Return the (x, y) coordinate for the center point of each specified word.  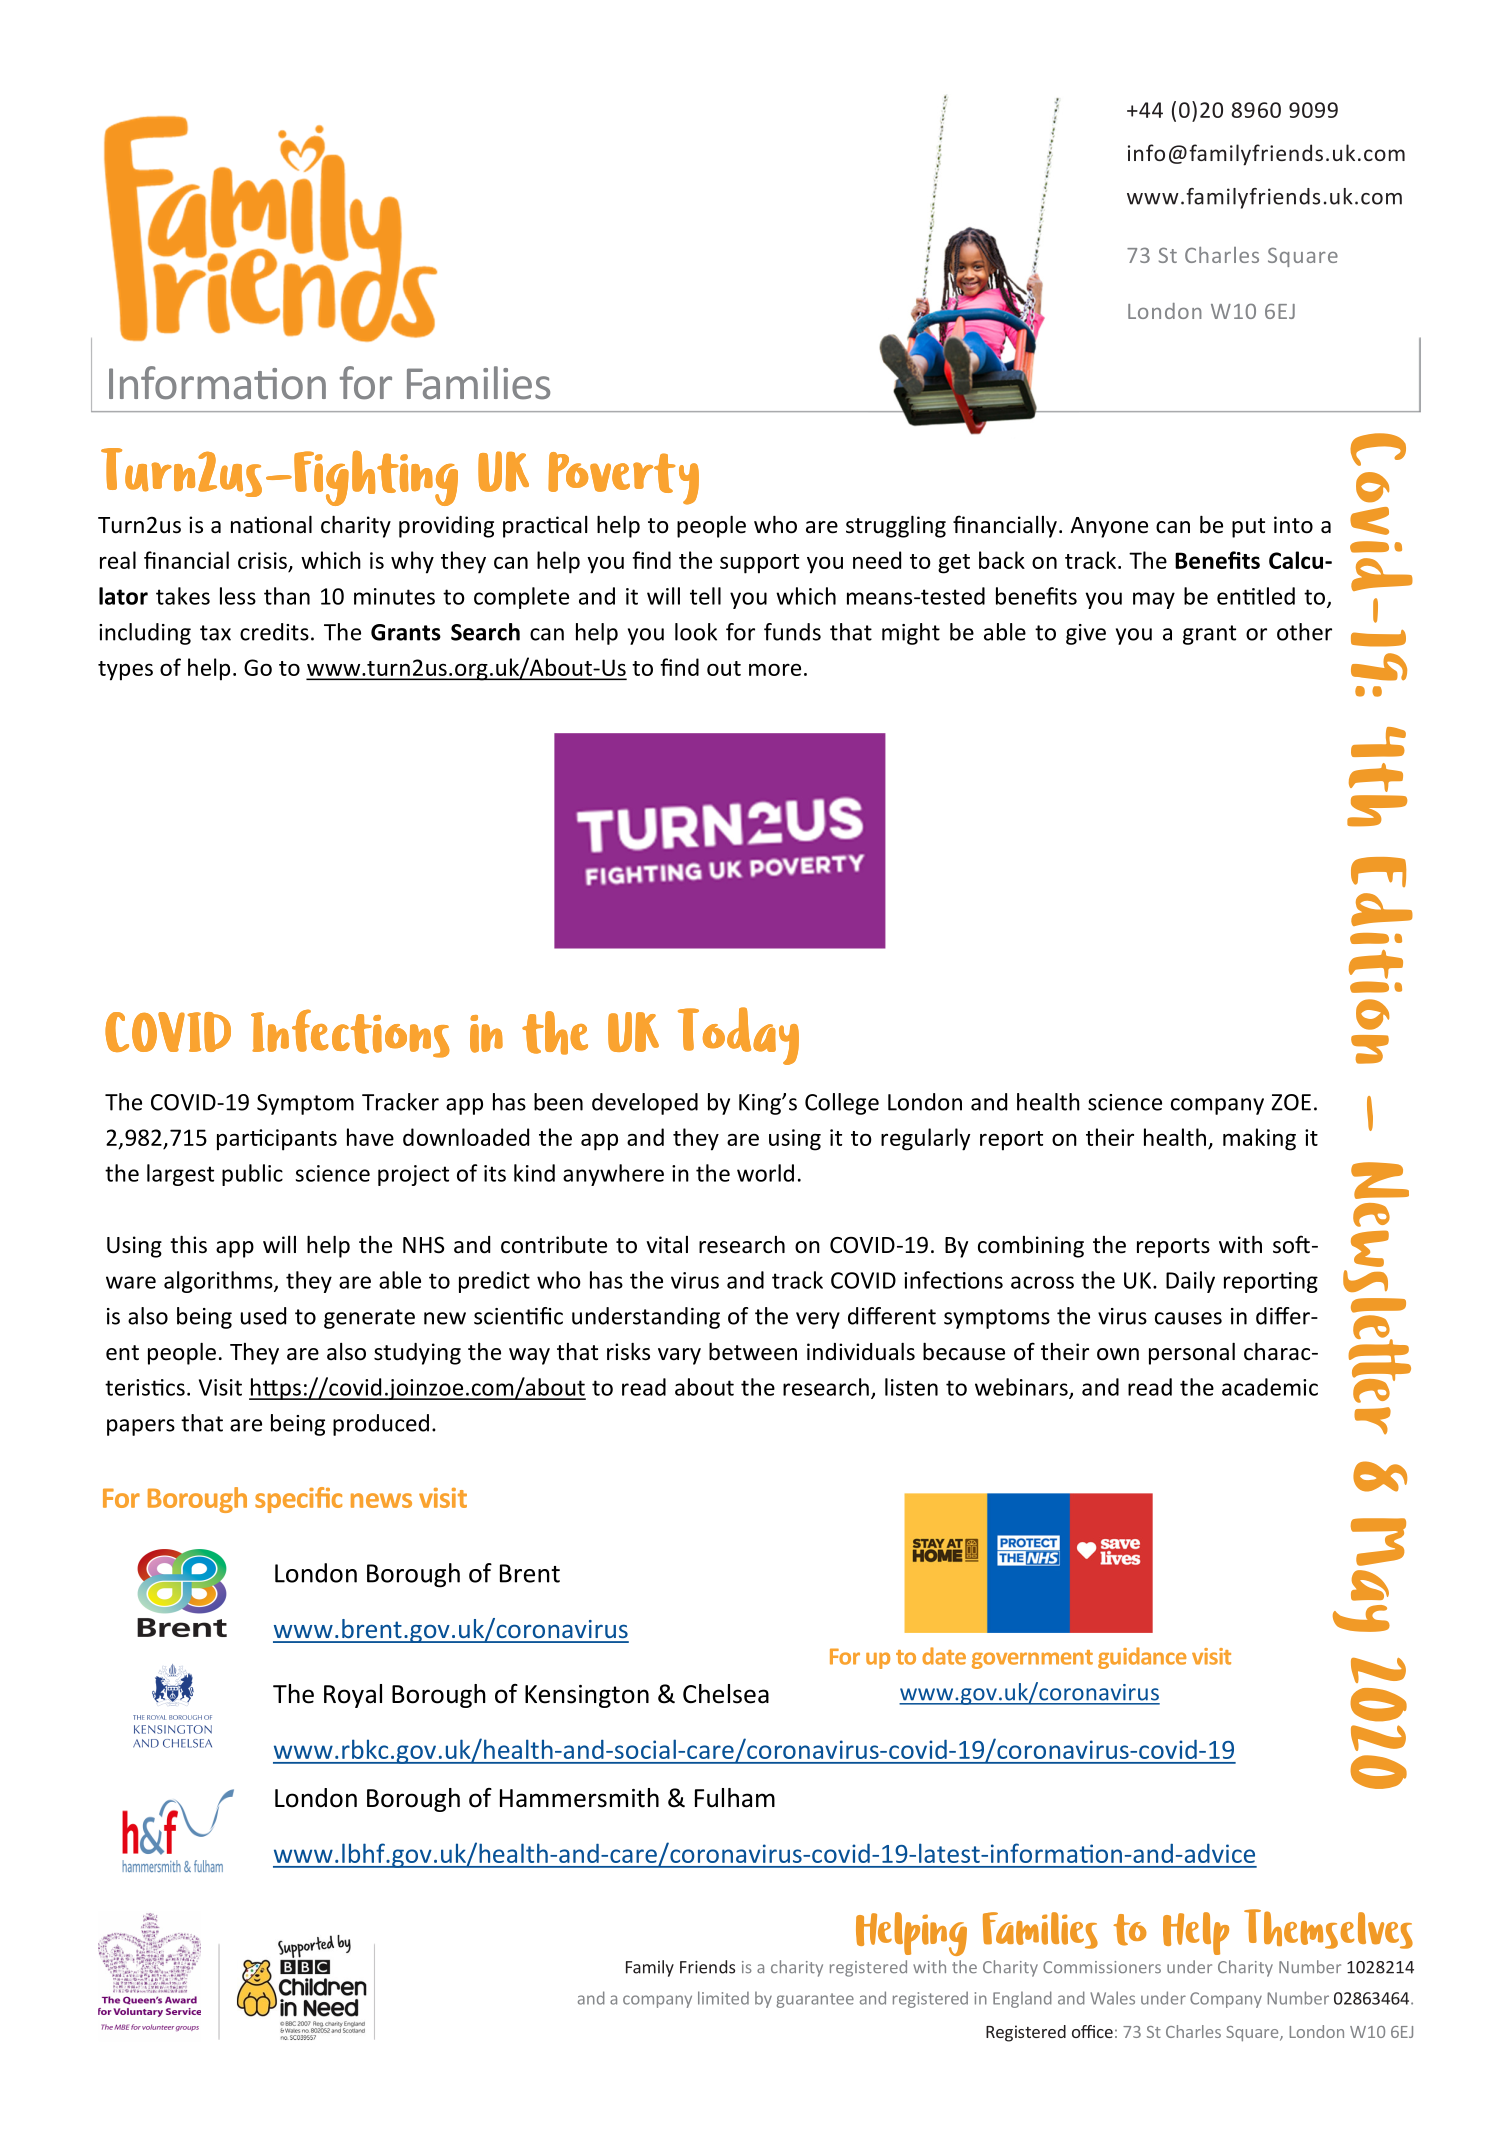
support (759, 564)
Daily (1190, 1282)
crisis (262, 560)
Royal (353, 1696)
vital (667, 1245)
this (188, 1244)
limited (723, 1998)
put (1248, 528)
